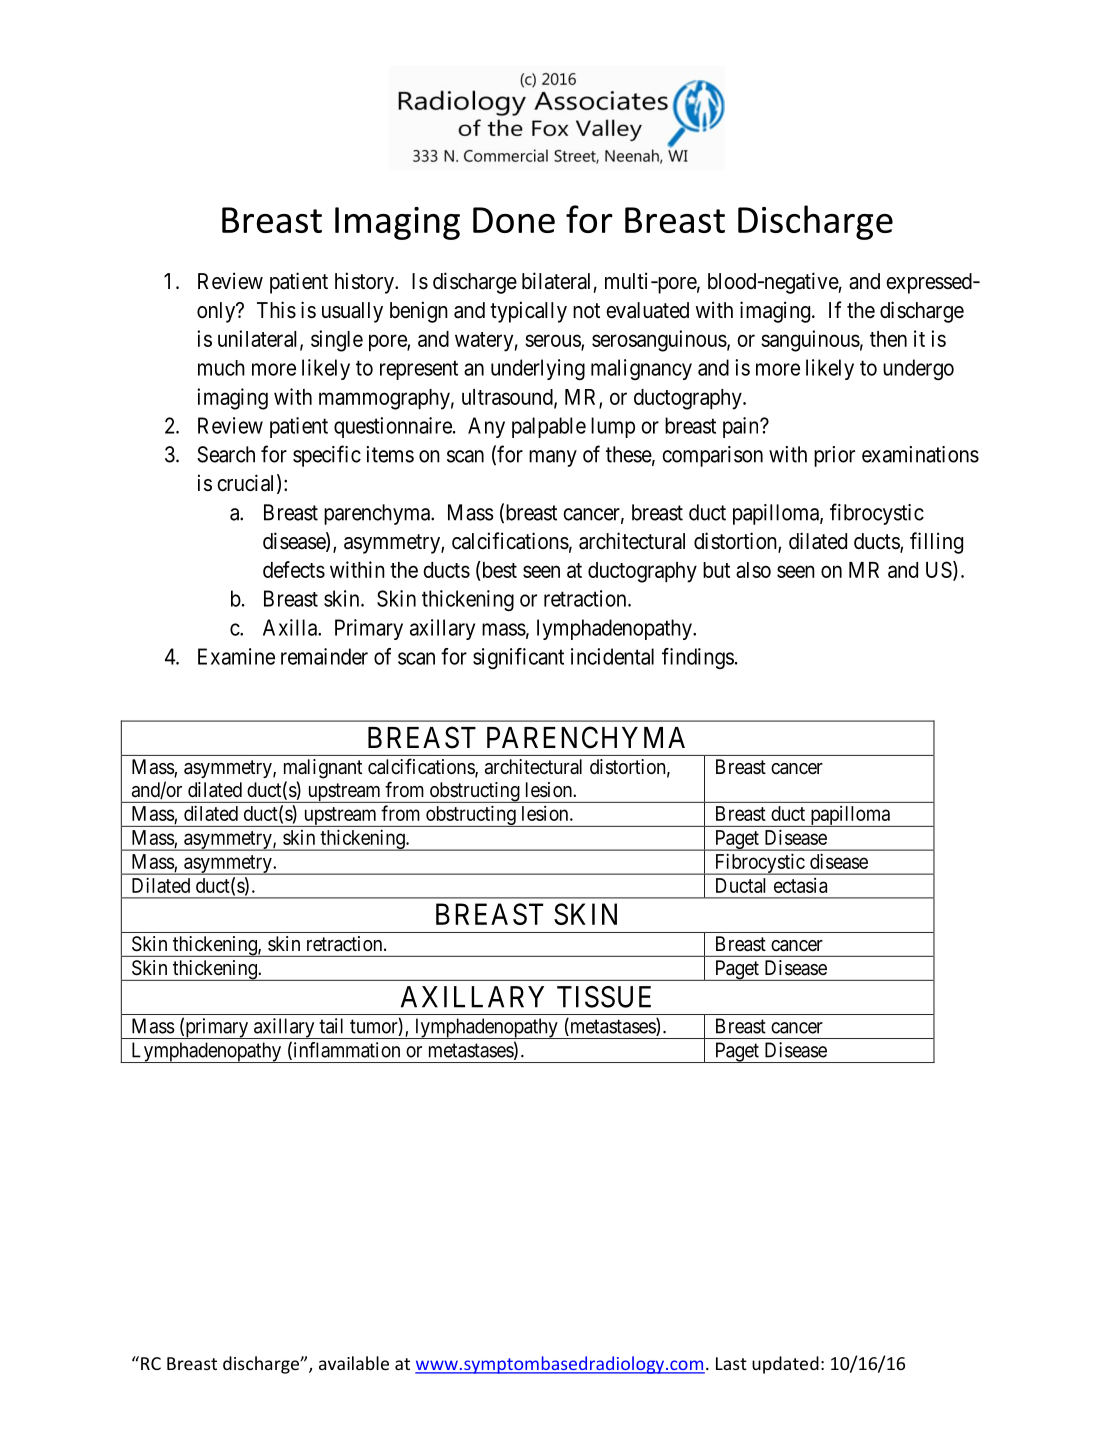  I want to click on not, so click(586, 310).
